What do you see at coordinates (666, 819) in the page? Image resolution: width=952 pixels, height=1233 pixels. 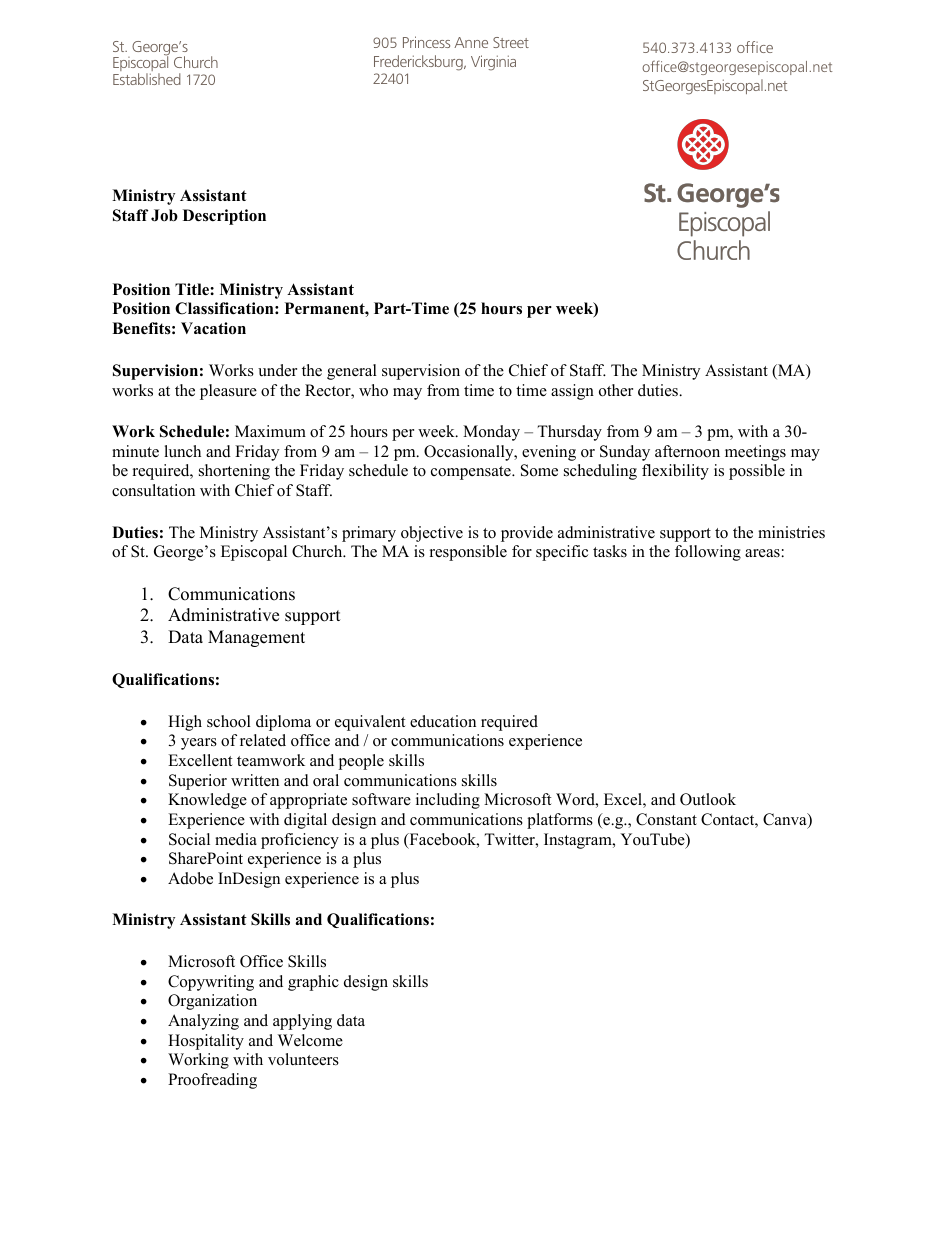 I see `Constant` at bounding box center [666, 819].
